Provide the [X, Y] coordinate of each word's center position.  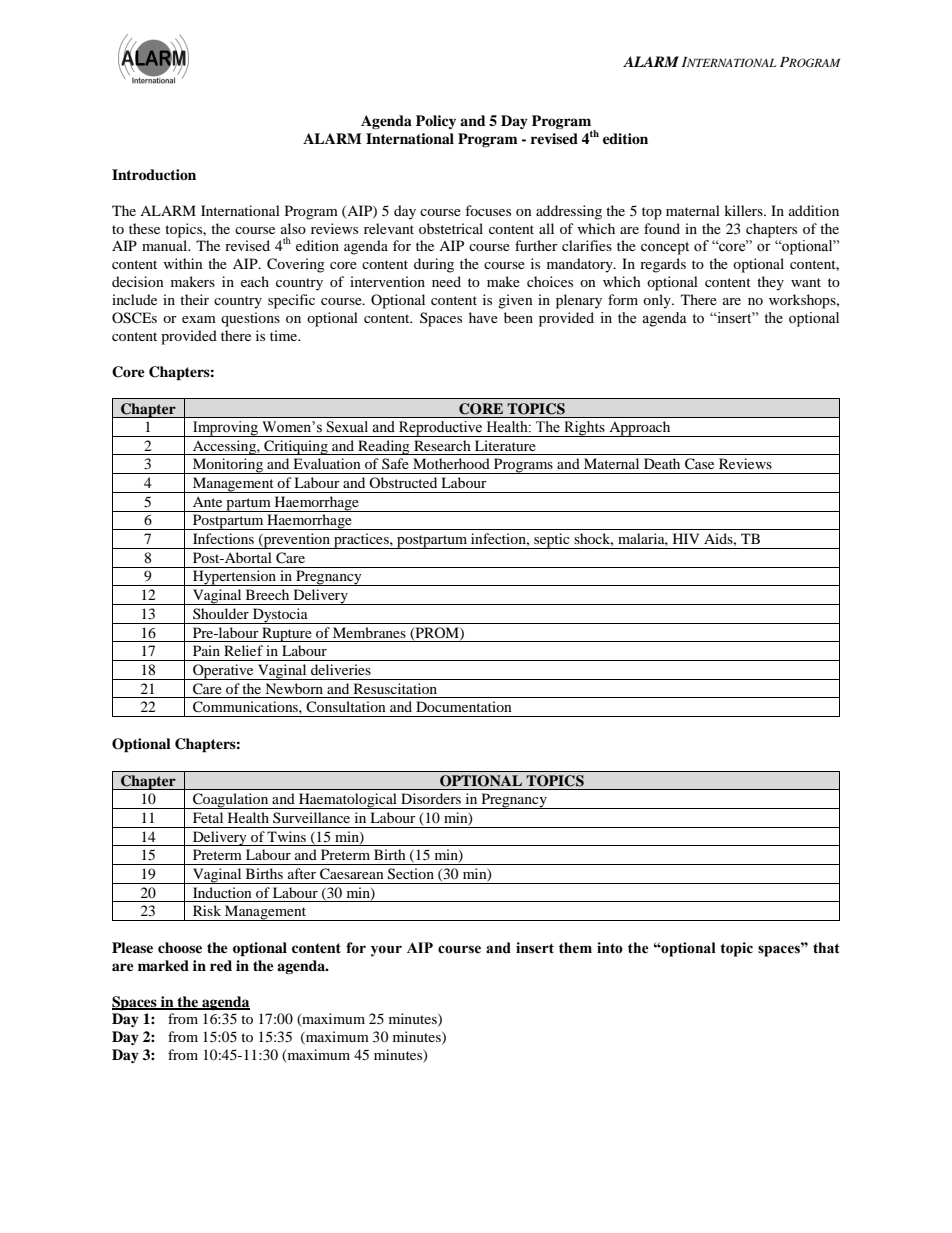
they [770, 283]
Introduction [154, 175]
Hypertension [234, 578]
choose [180, 948]
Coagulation [231, 801]
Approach [640, 429]
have [483, 317]
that [826, 948]
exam [199, 319]
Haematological [348, 801]
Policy [436, 122]
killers [744, 210]
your [386, 951]
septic [552, 541]
